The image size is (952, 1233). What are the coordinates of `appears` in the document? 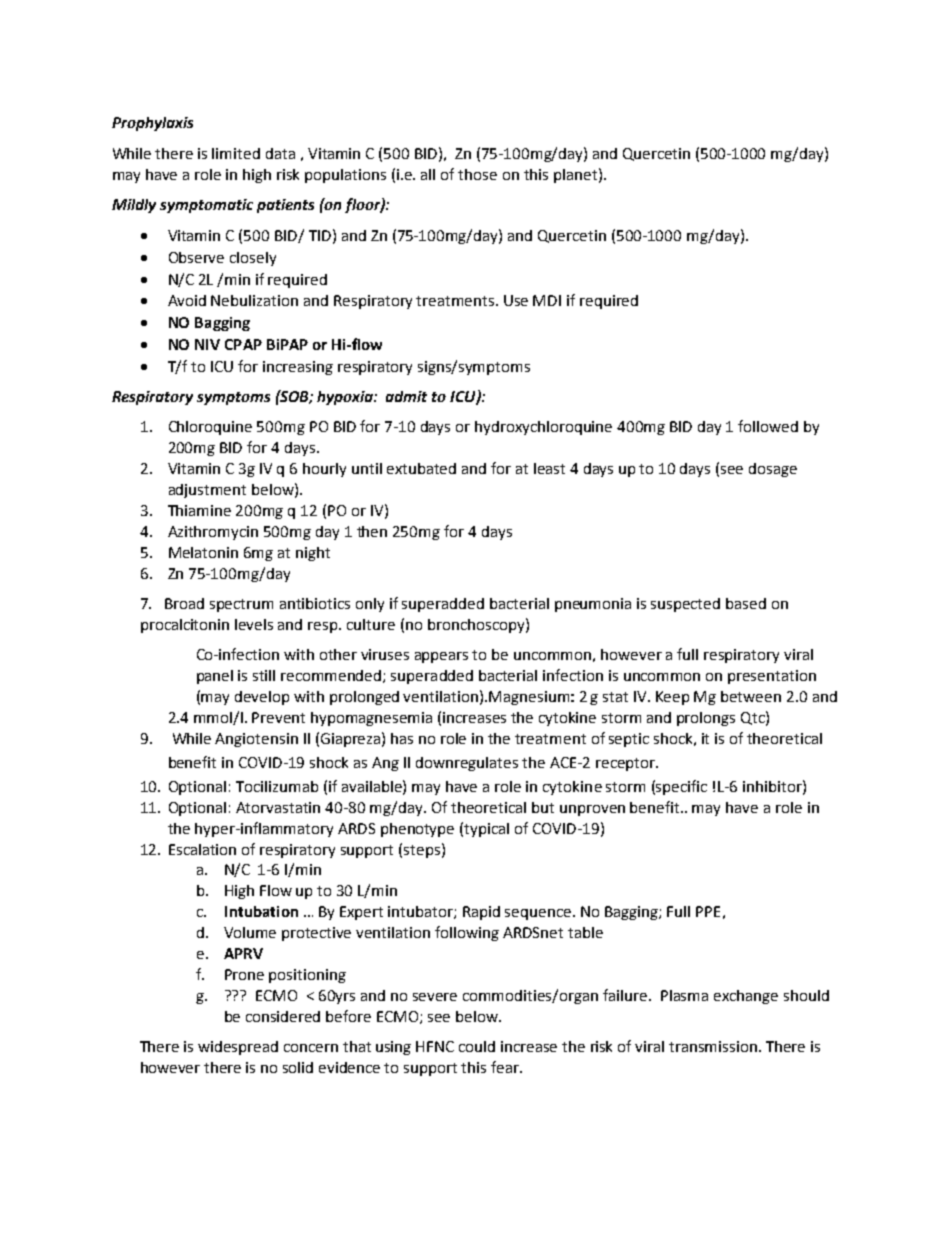 It's located at (441, 657).
